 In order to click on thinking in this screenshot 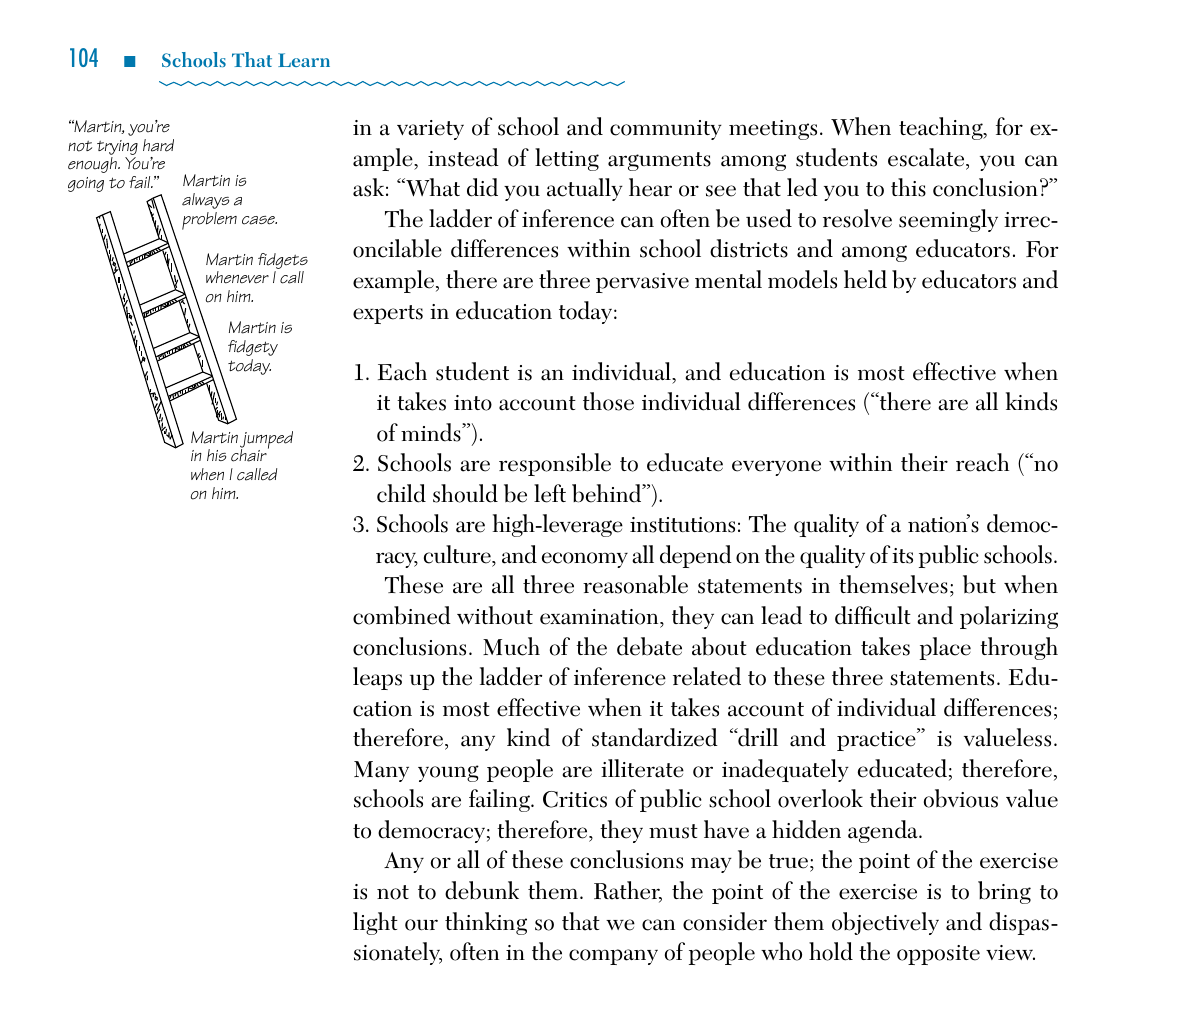, I will do `click(486, 923)`.
